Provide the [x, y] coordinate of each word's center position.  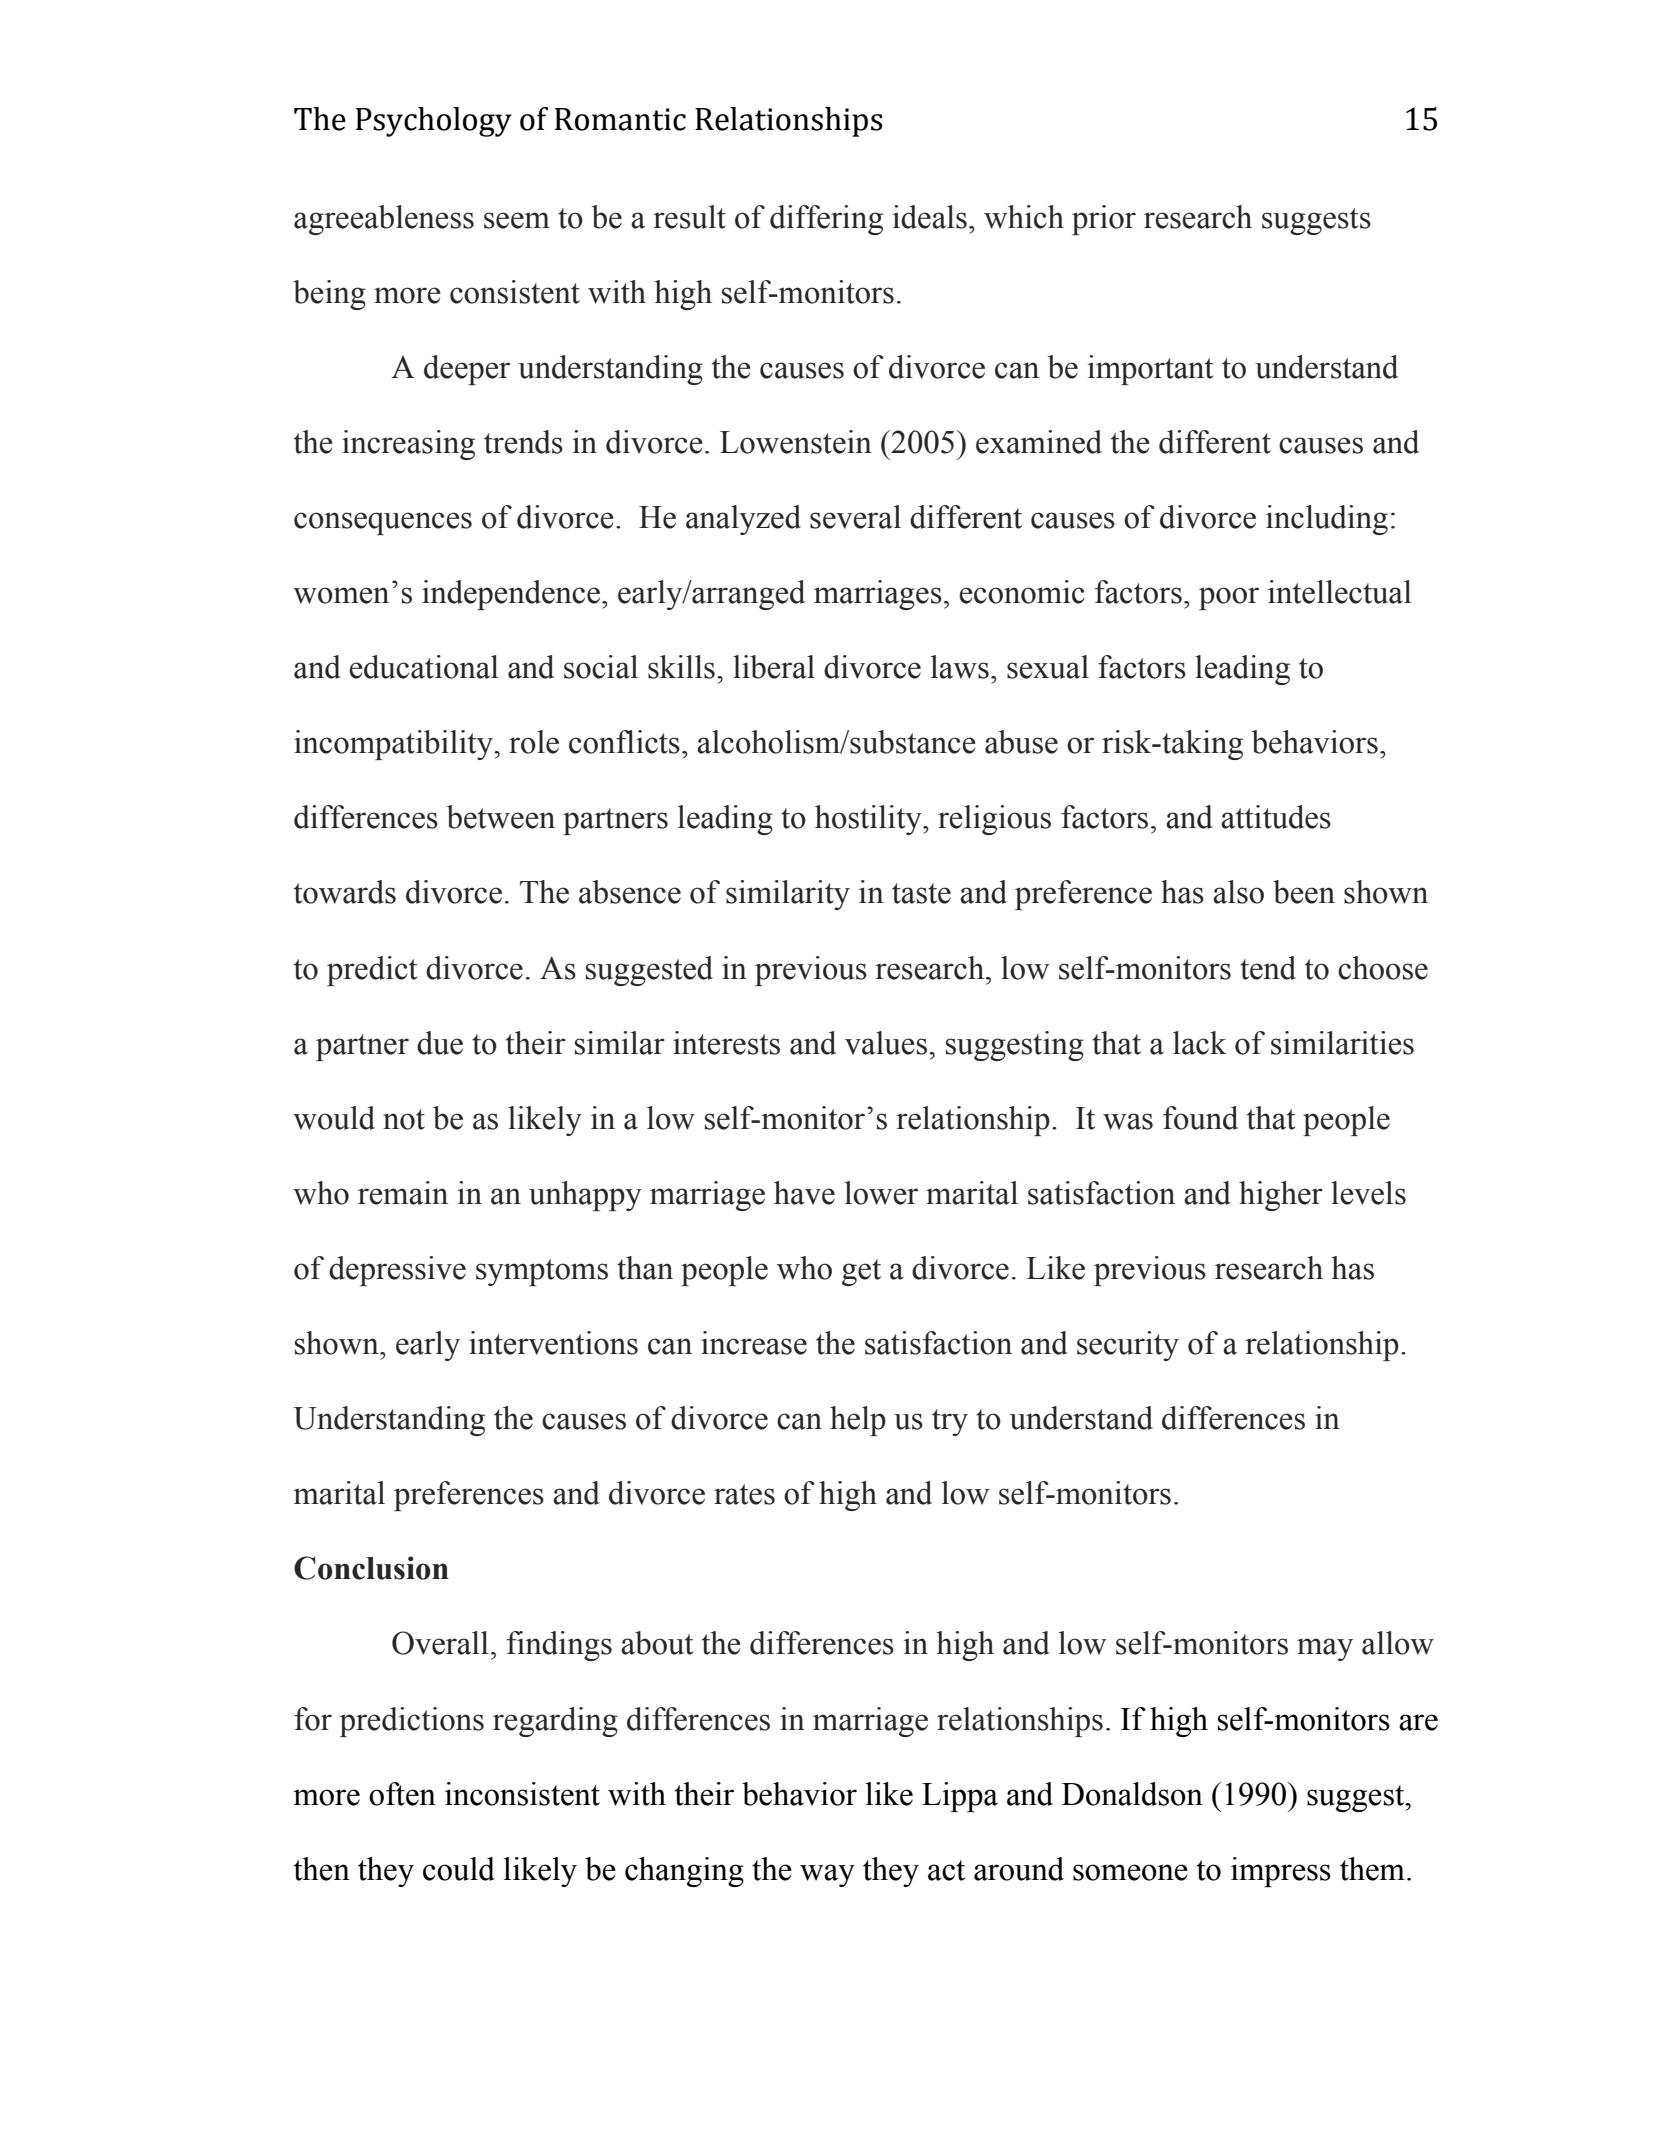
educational [424, 667]
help [858, 1421]
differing [826, 220]
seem [517, 220]
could [459, 1869]
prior [1104, 220]
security [1128, 1346]
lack [1200, 1043]
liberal [774, 667]
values [886, 1043]
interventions [553, 1343]
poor [1229, 598]
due [440, 1043]
